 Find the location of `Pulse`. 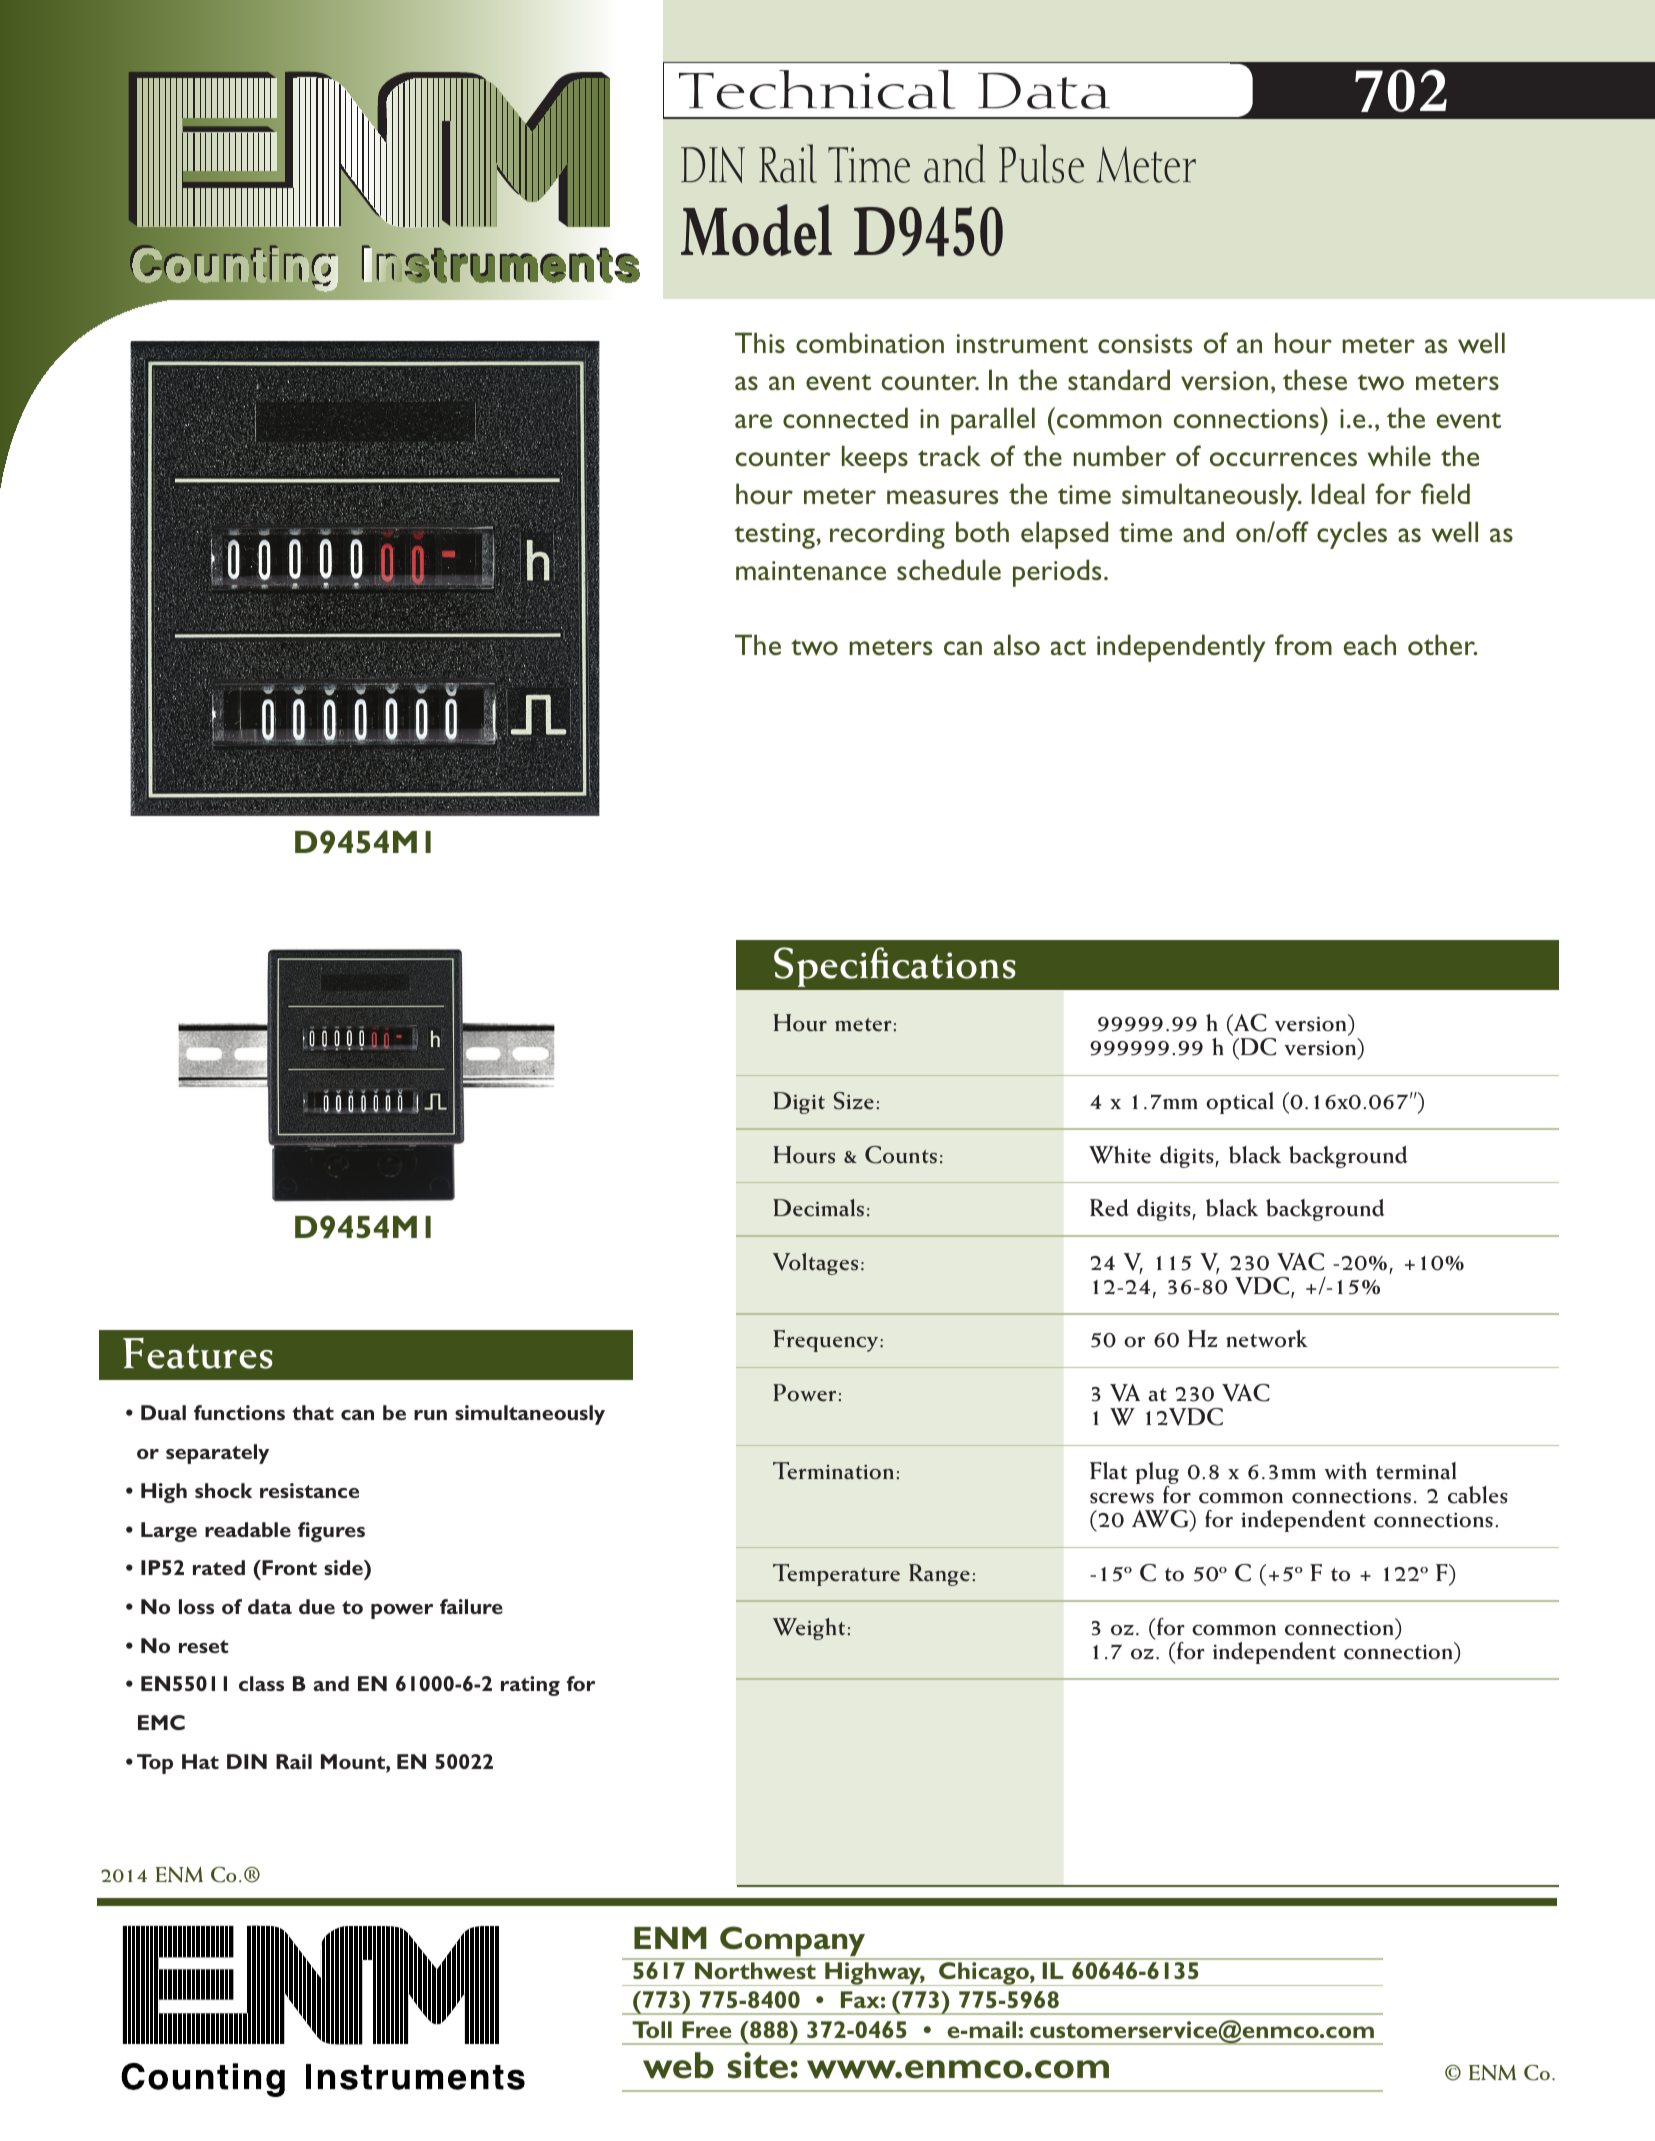

Pulse is located at coordinates (1041, 163).
